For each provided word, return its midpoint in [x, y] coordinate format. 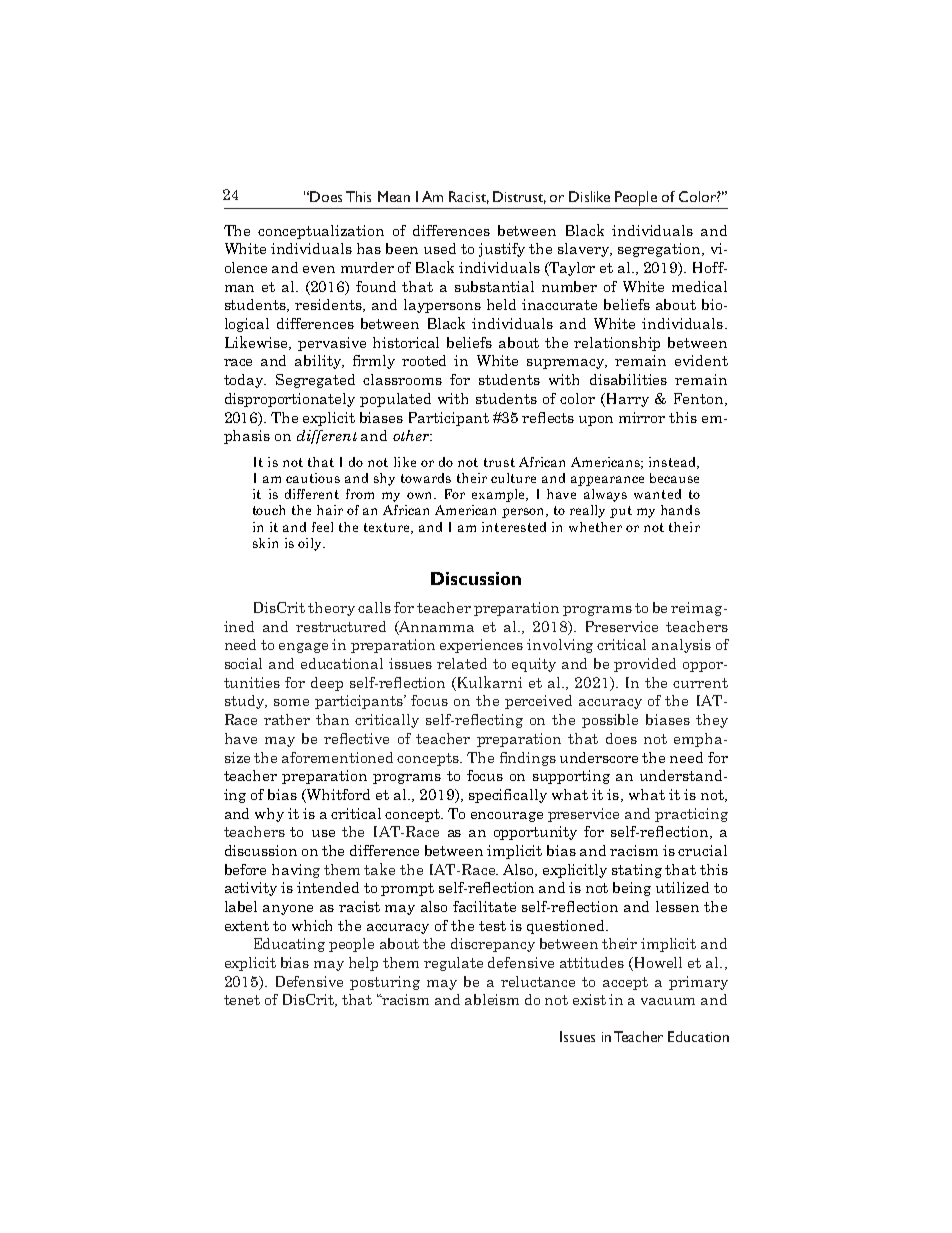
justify [502, 250]
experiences [481, 646]
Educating [289, 945]
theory [331, 609]
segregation [660, 250]
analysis [681, 646]
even [319, 269]
